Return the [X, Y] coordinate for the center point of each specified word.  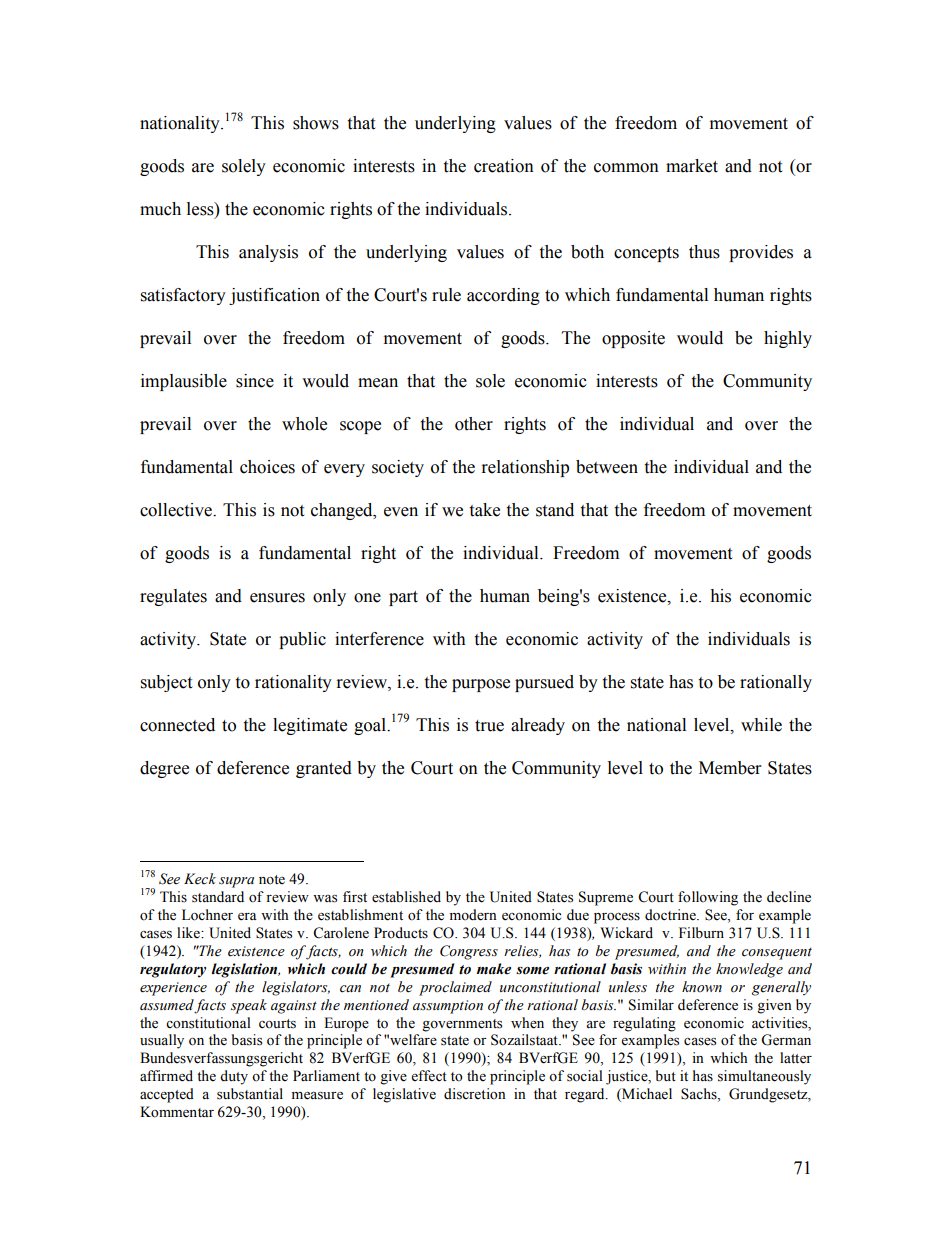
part [403, 598]
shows [316, 123]
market [692, 166]
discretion [475, 1094]
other [474, 424]
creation [504, 166]
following [708, 898]
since [255, 381]
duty [234, 1077]
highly [788, 339]
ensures [277, 598]
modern [473, 915]
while [761, 725]
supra [236, 882]
